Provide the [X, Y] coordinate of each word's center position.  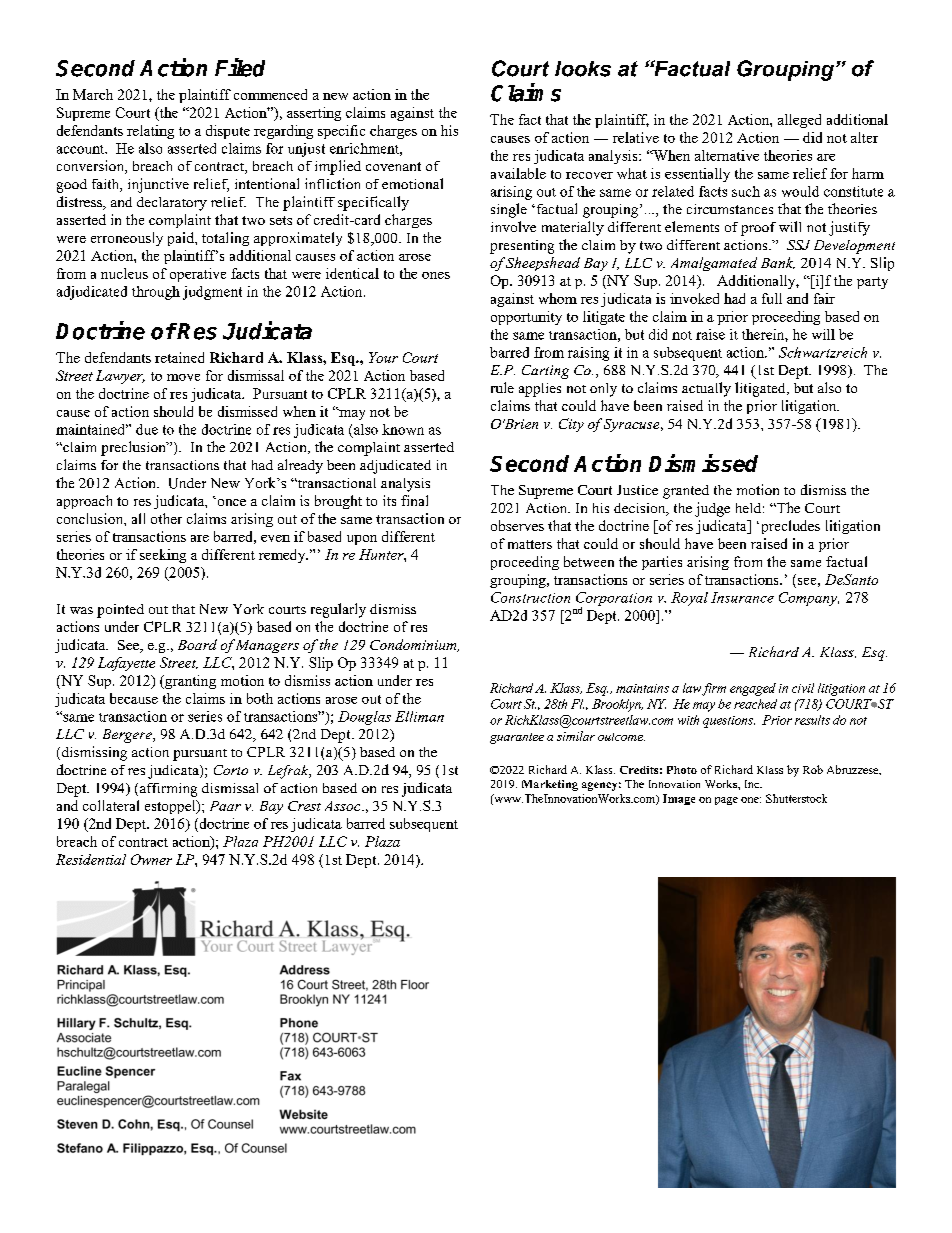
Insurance [742, 597]
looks [583, 69]
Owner [151, 859]
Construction [530, 597]
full [772, 298]
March [93, 94]
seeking [163, 556]
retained [179, 357]
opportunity [526, 318]
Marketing [550, 785]
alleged [799, 121]
